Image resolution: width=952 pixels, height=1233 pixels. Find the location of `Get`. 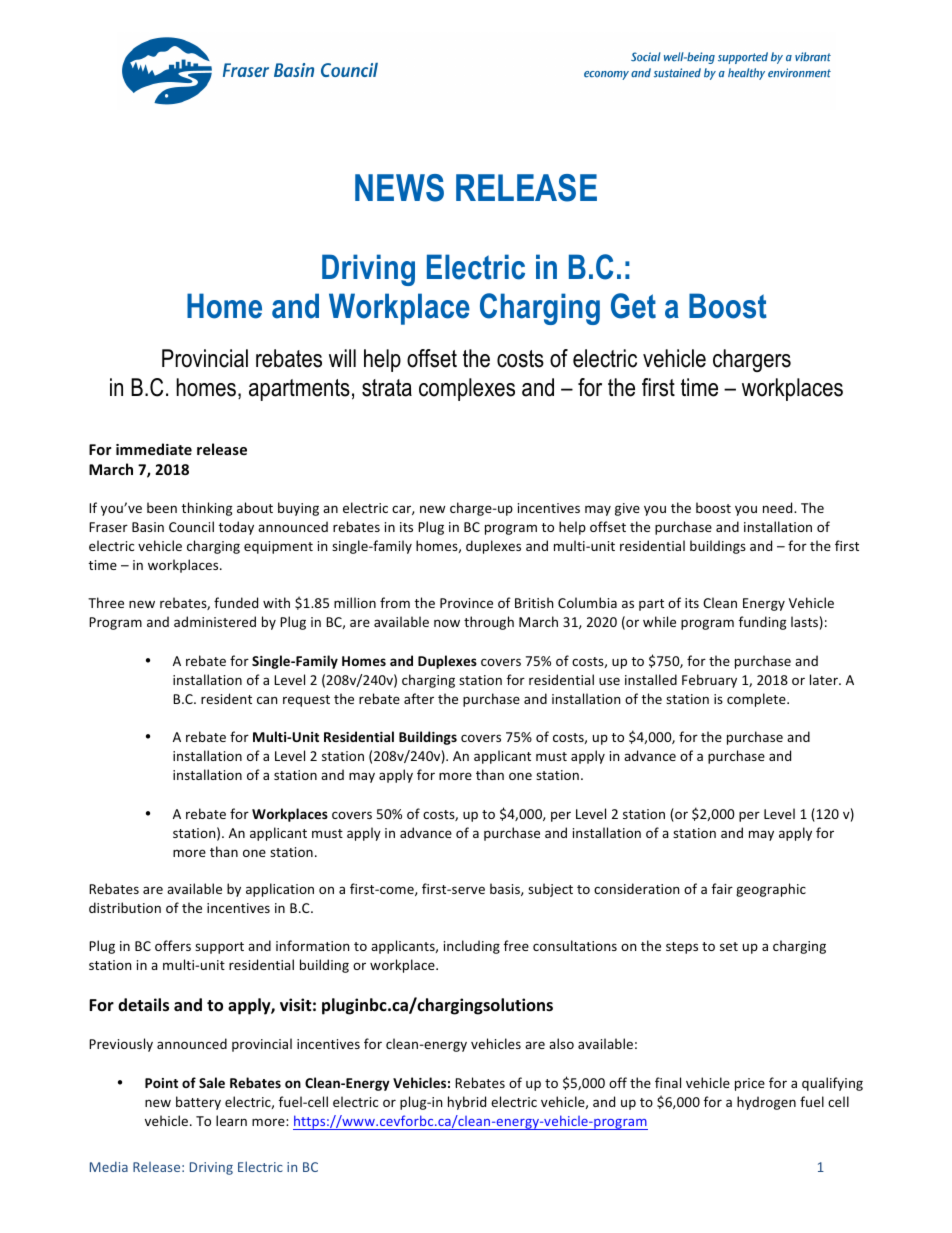

Get is located at coordinates (633, 306).
